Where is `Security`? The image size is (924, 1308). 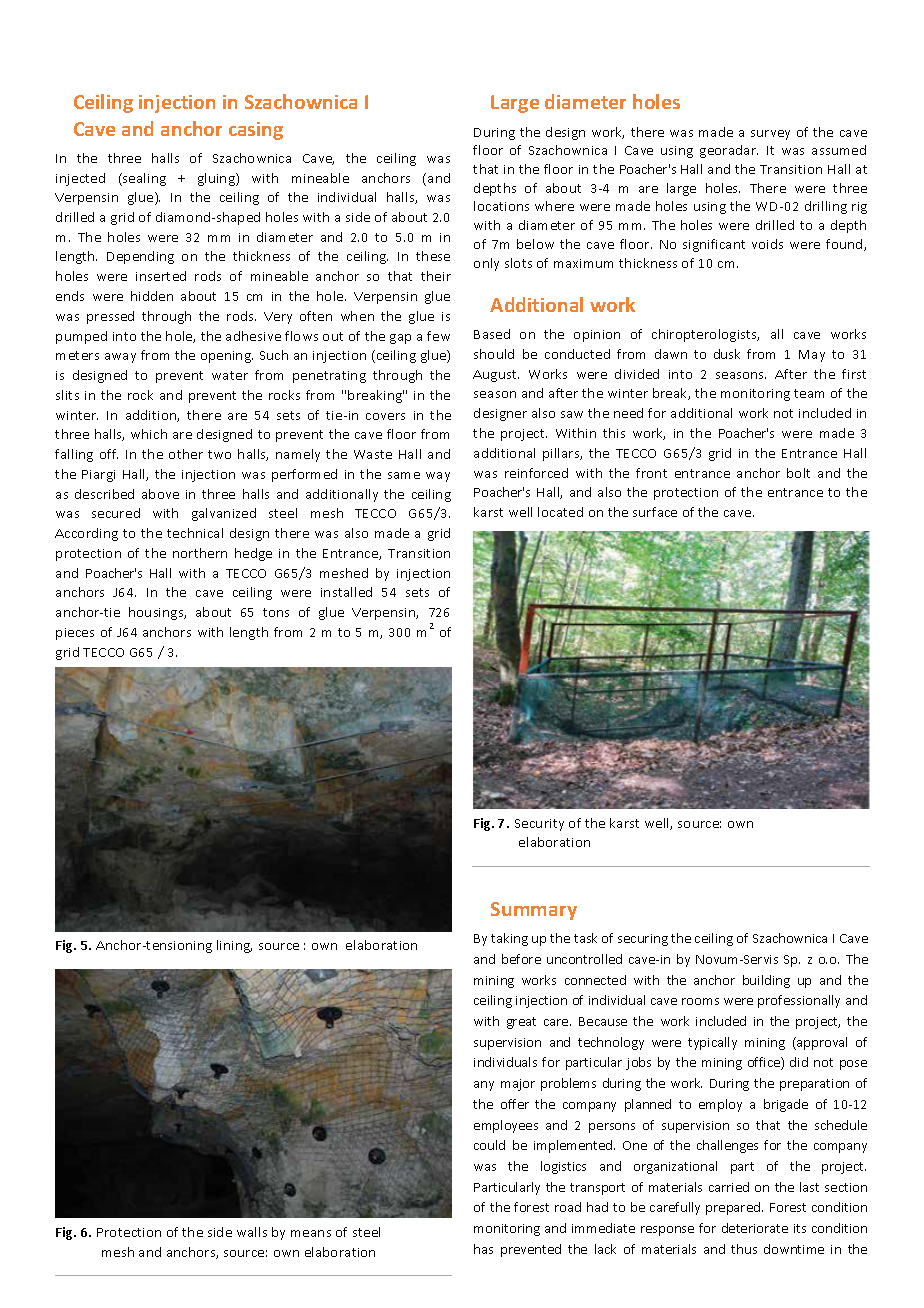
Security is located at coordinates (539, 825).
